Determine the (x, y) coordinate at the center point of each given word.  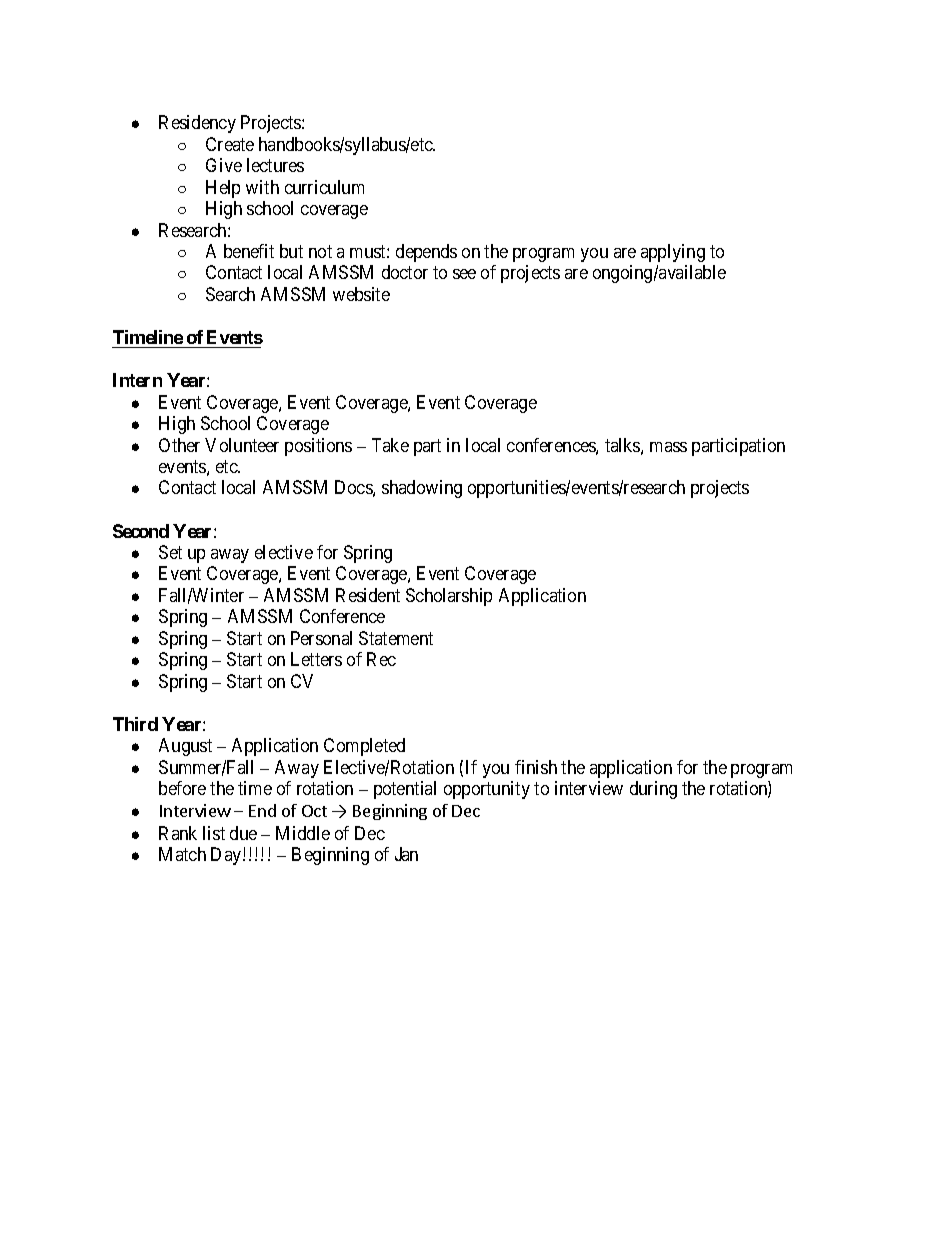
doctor (405, 272)
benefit (249, 251)
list (214, 833)
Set (170, 552)
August (185, 747)
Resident (368, 595)
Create (230, 144)
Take (390, 445)
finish (536, 767)
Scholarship (449, 597)
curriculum (324, 187)
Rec (381, 659)
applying (673, 253)
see (464, 274)
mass (668, 447)
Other (179, 445)
